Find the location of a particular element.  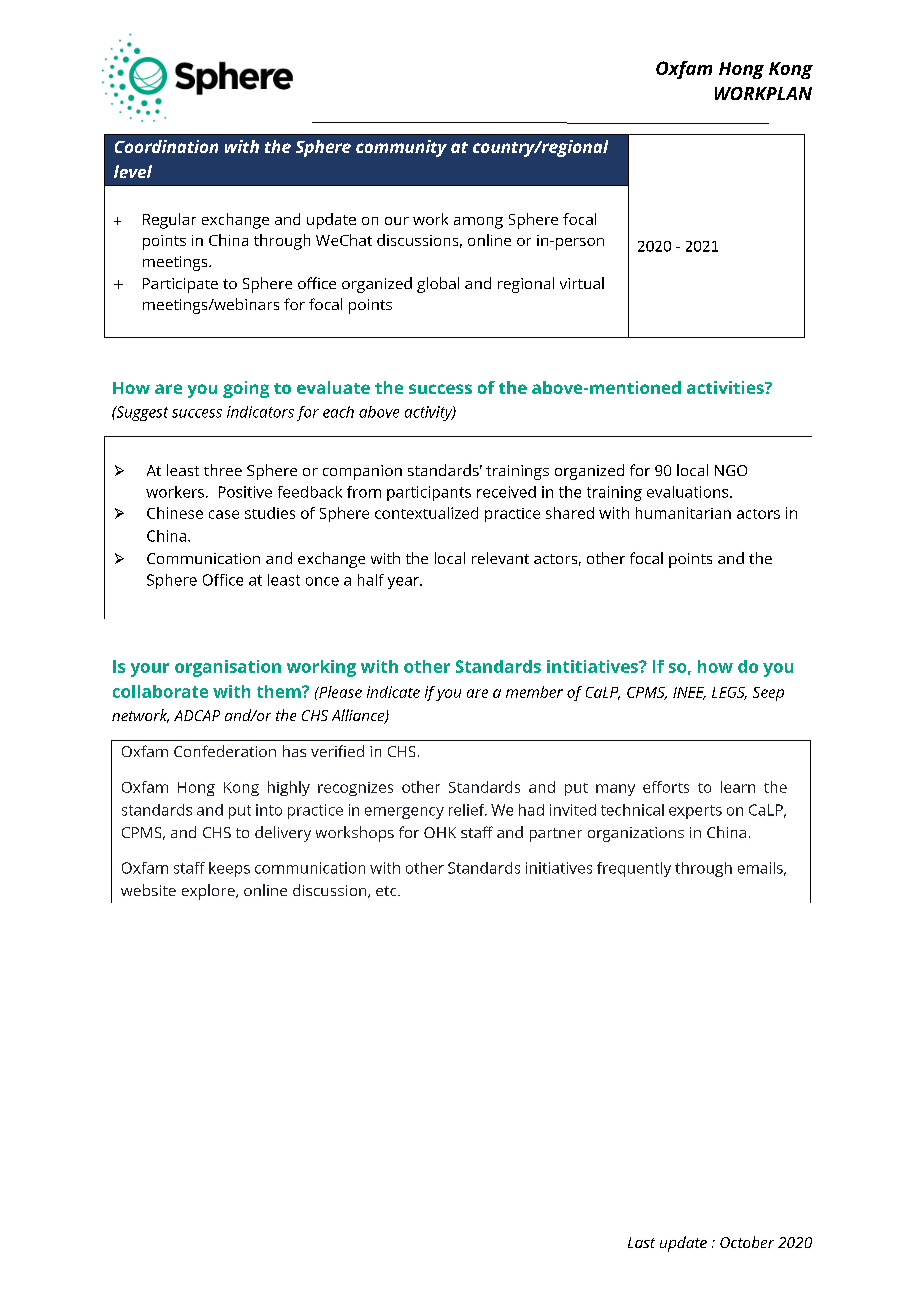

indicate is located at coordinates (393, 692).
